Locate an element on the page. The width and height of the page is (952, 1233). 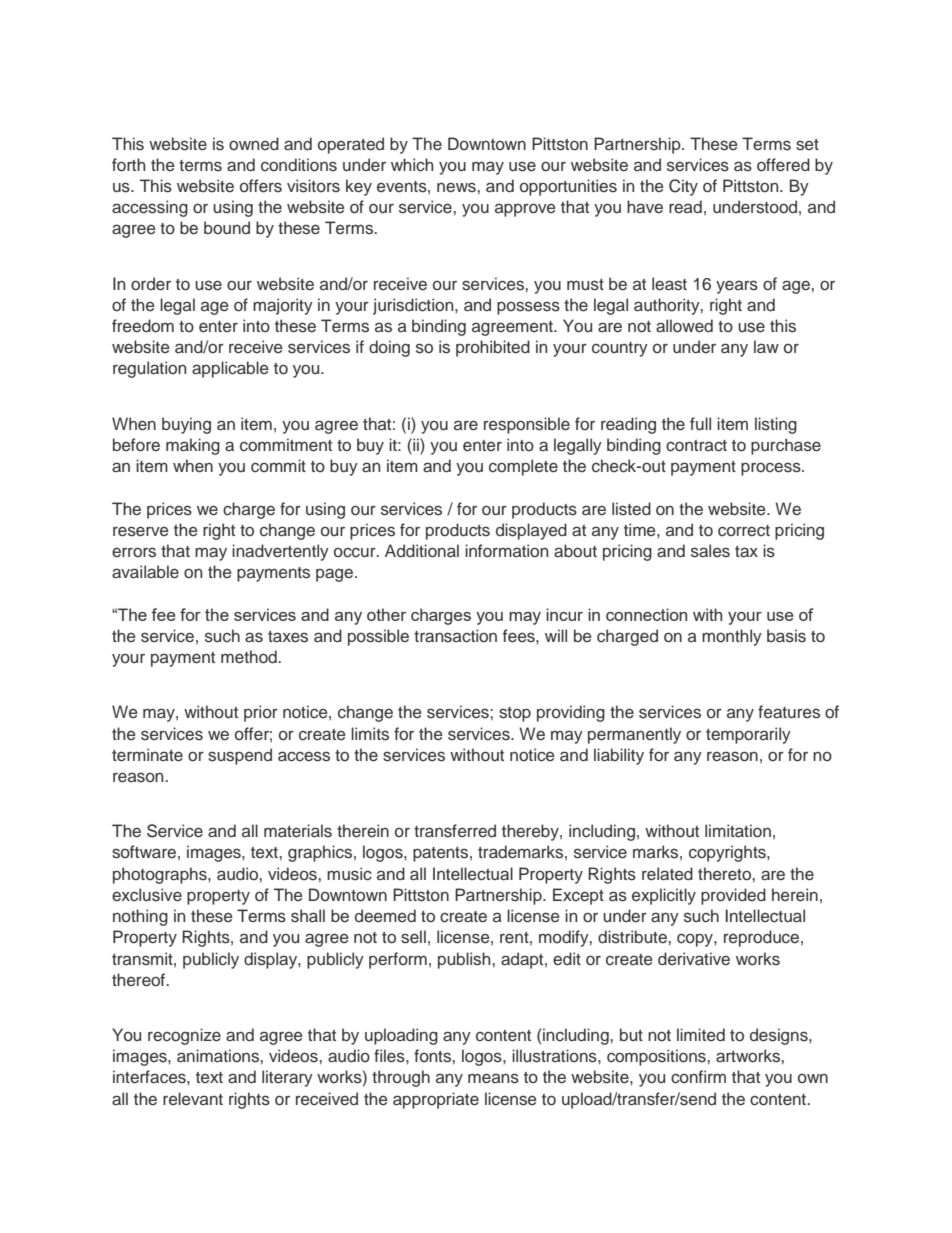
transaction is located at coordinates (455, 636).
